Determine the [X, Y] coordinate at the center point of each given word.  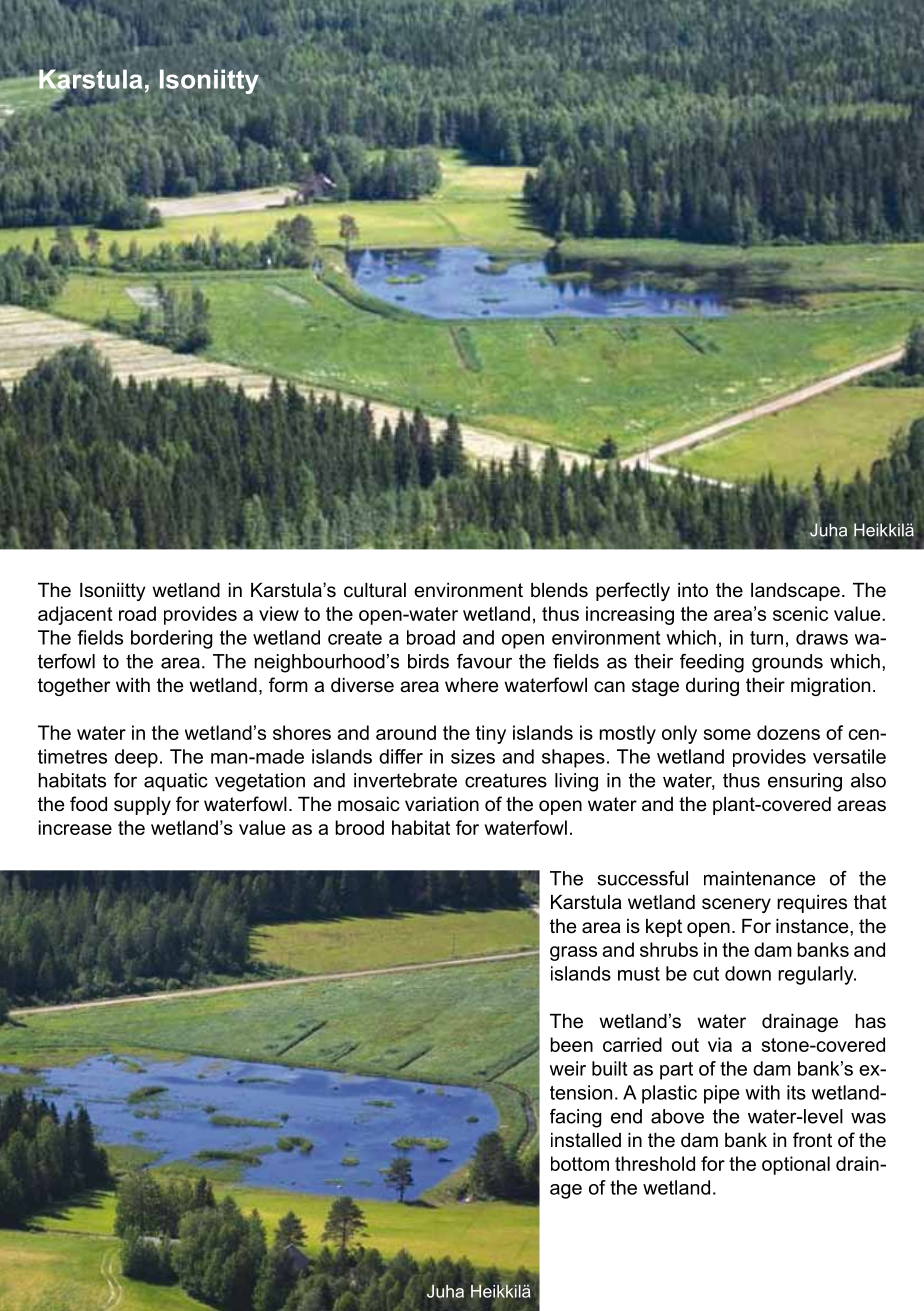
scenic [800, 613]
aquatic [176, 782]
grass [573, 953]
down [748, 973]
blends [559, 590]
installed [586, 1140]
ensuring [805, 782]
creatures [506, 780]
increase [75, 827]
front [812, 1140]
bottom [580, 1163]
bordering [172, 639]
